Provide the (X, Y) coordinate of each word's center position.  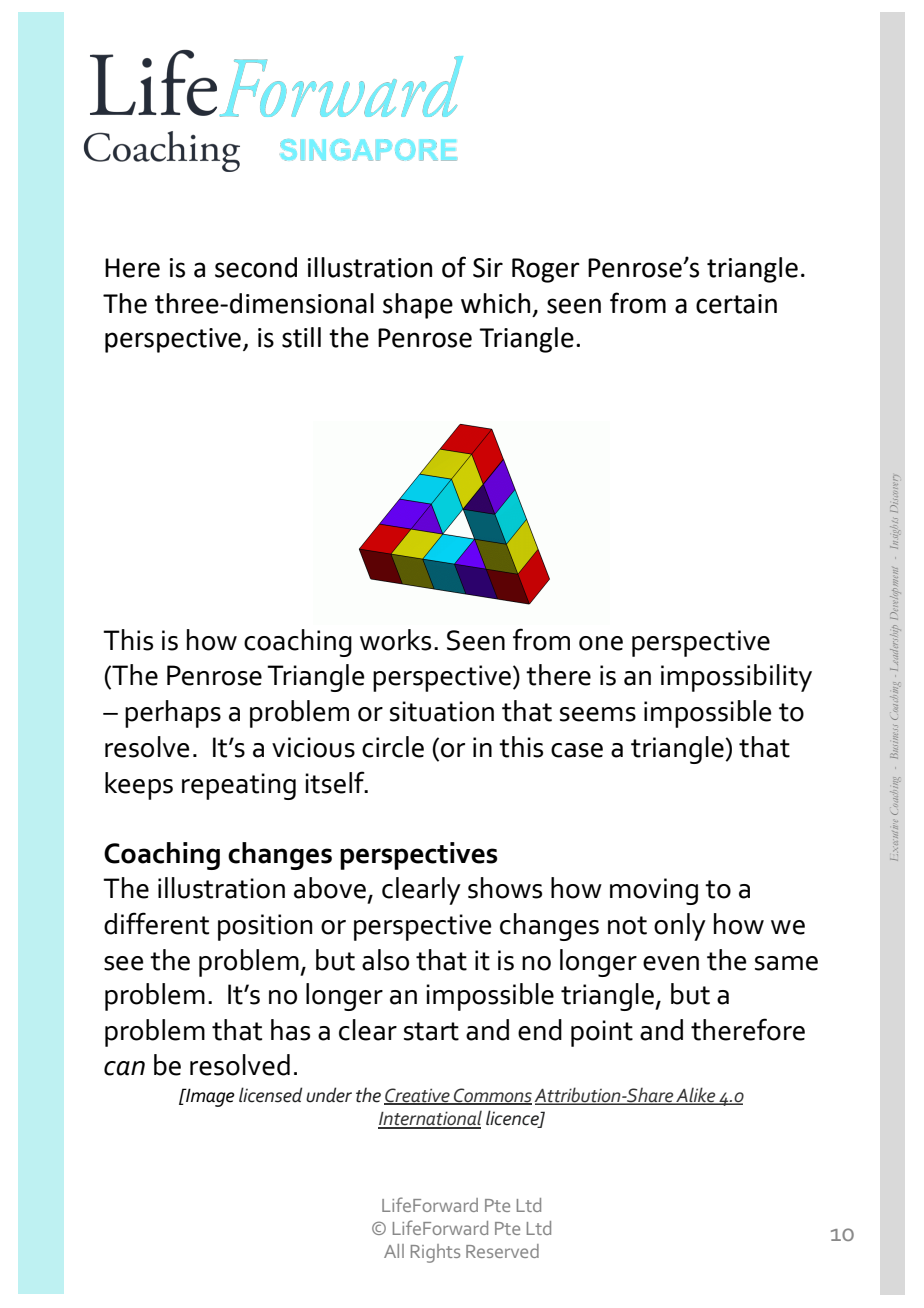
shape (418, 306)
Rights (435, 1253)
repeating (239, 786)
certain (736, 304)
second (256, 267)
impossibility (736, 678)
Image (209, 1097)
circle (393, 747)
